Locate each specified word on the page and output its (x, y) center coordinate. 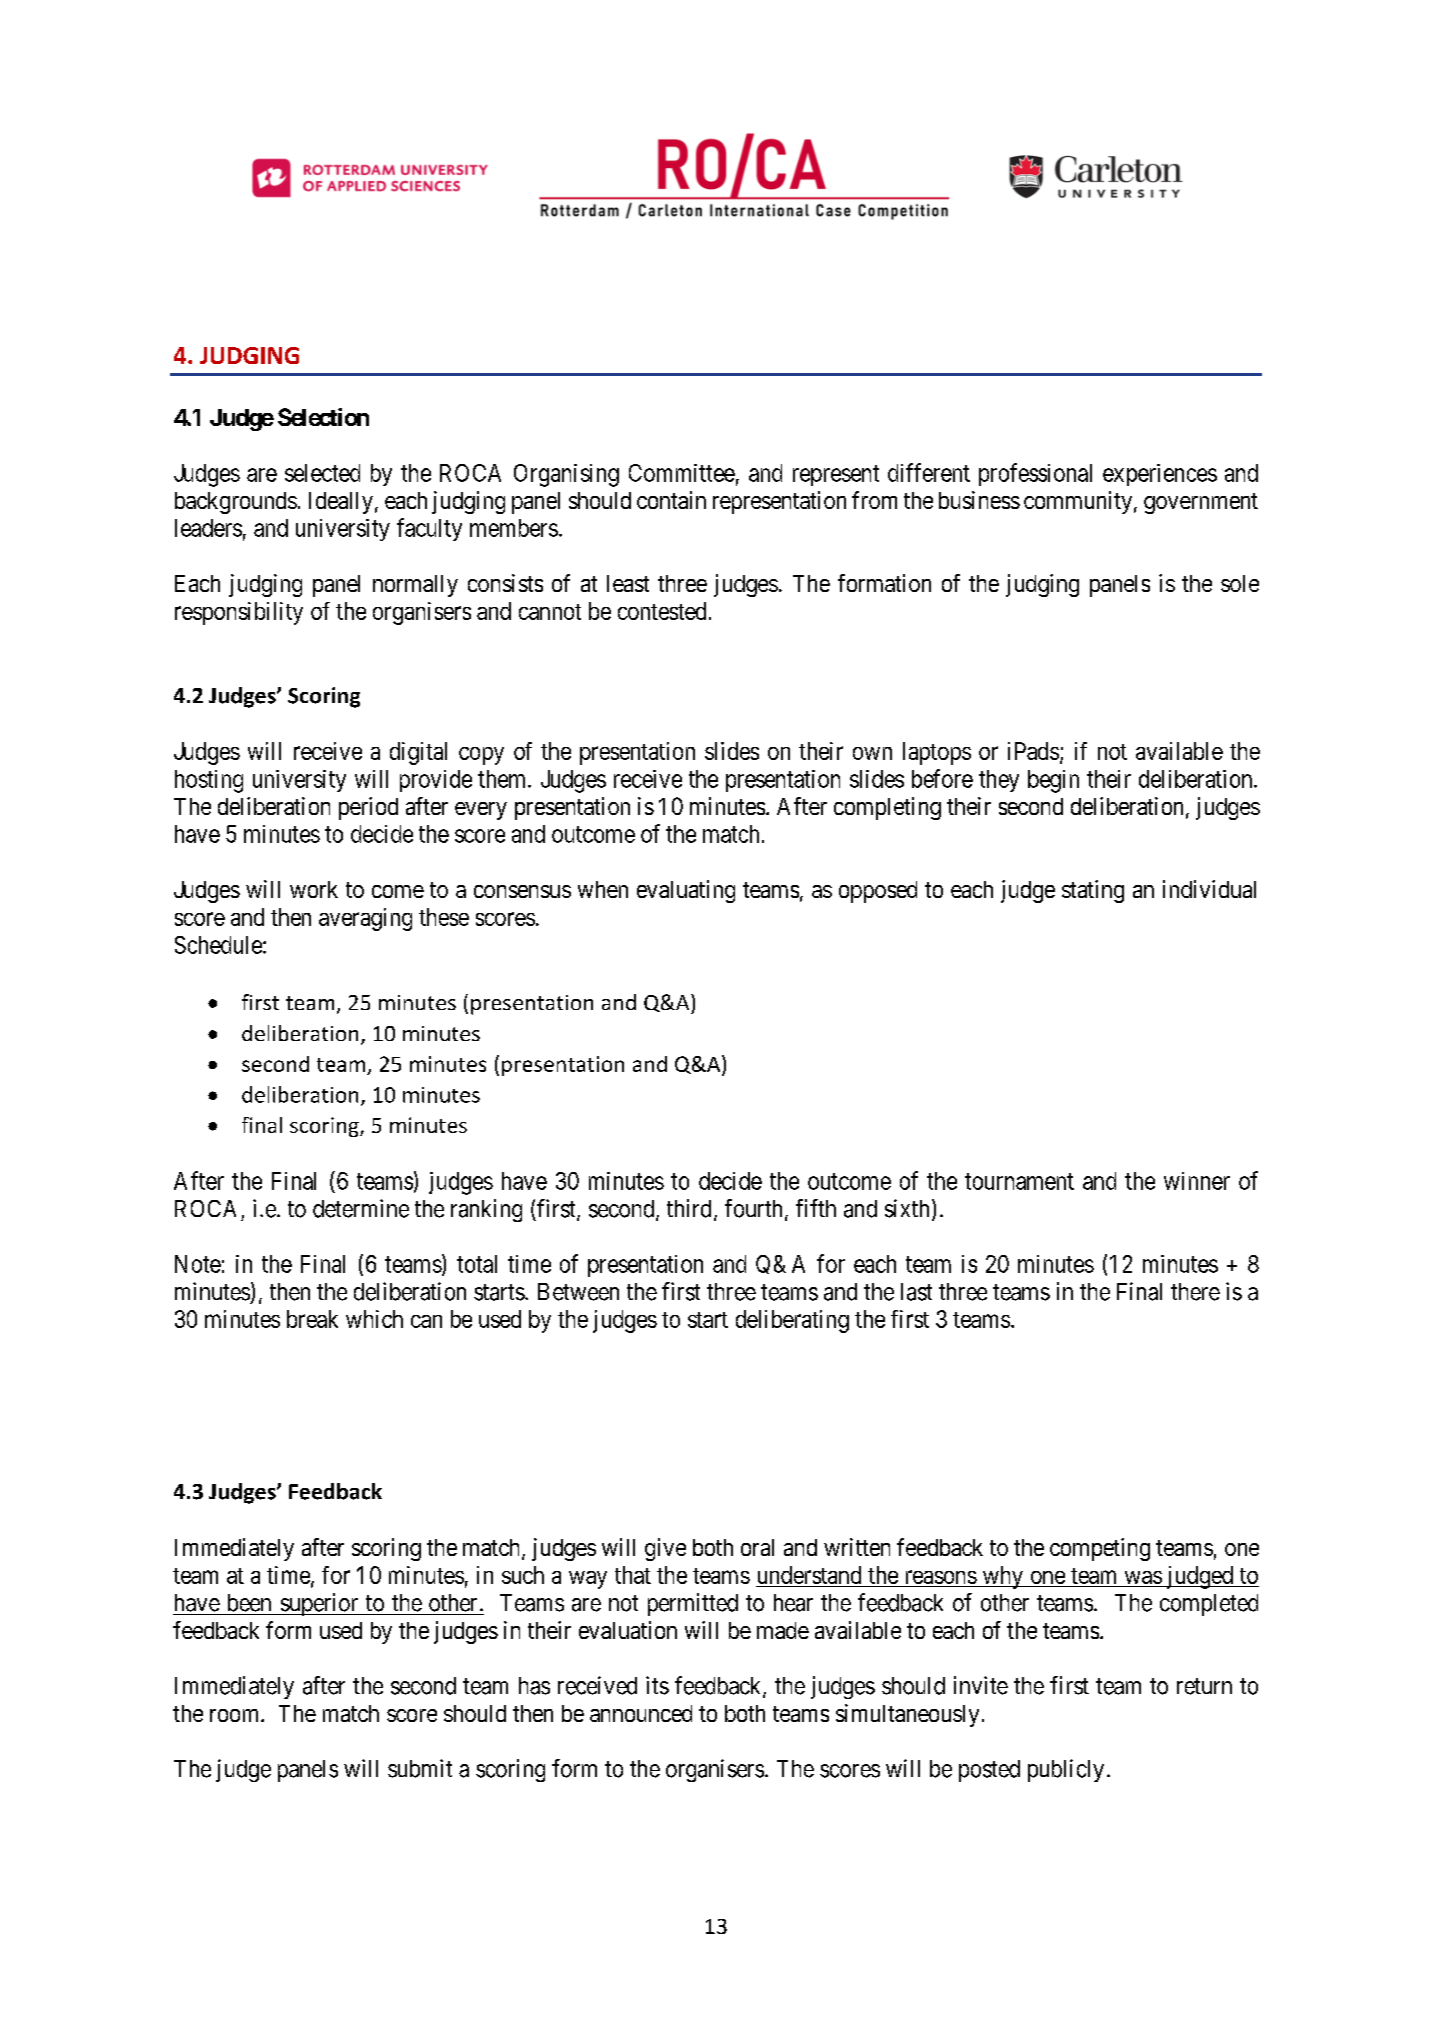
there (1195, 1292)
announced (641, 1713)
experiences (1160, 475)
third (689, 1208)
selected (322, 473)
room (236, 1715)
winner (1197, 1181)
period (368, 808)
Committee (682, 473)
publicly (1066, 1770)
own (872, 753)
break (312, 1319)
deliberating (792, 1321)
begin (1053, 781)
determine (361, 1208)
